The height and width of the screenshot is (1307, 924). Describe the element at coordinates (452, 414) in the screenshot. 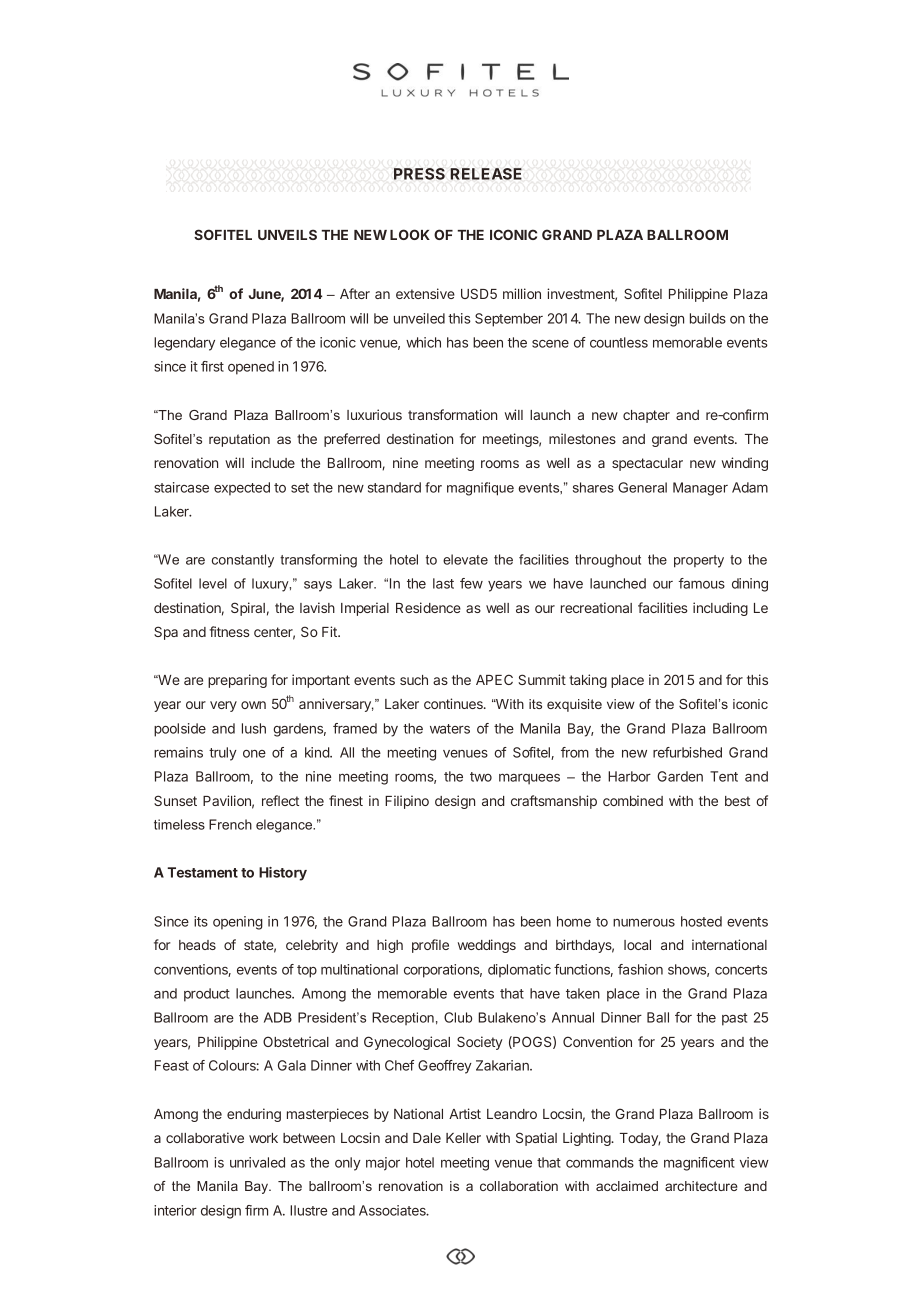

I see `transformation` at that location.
